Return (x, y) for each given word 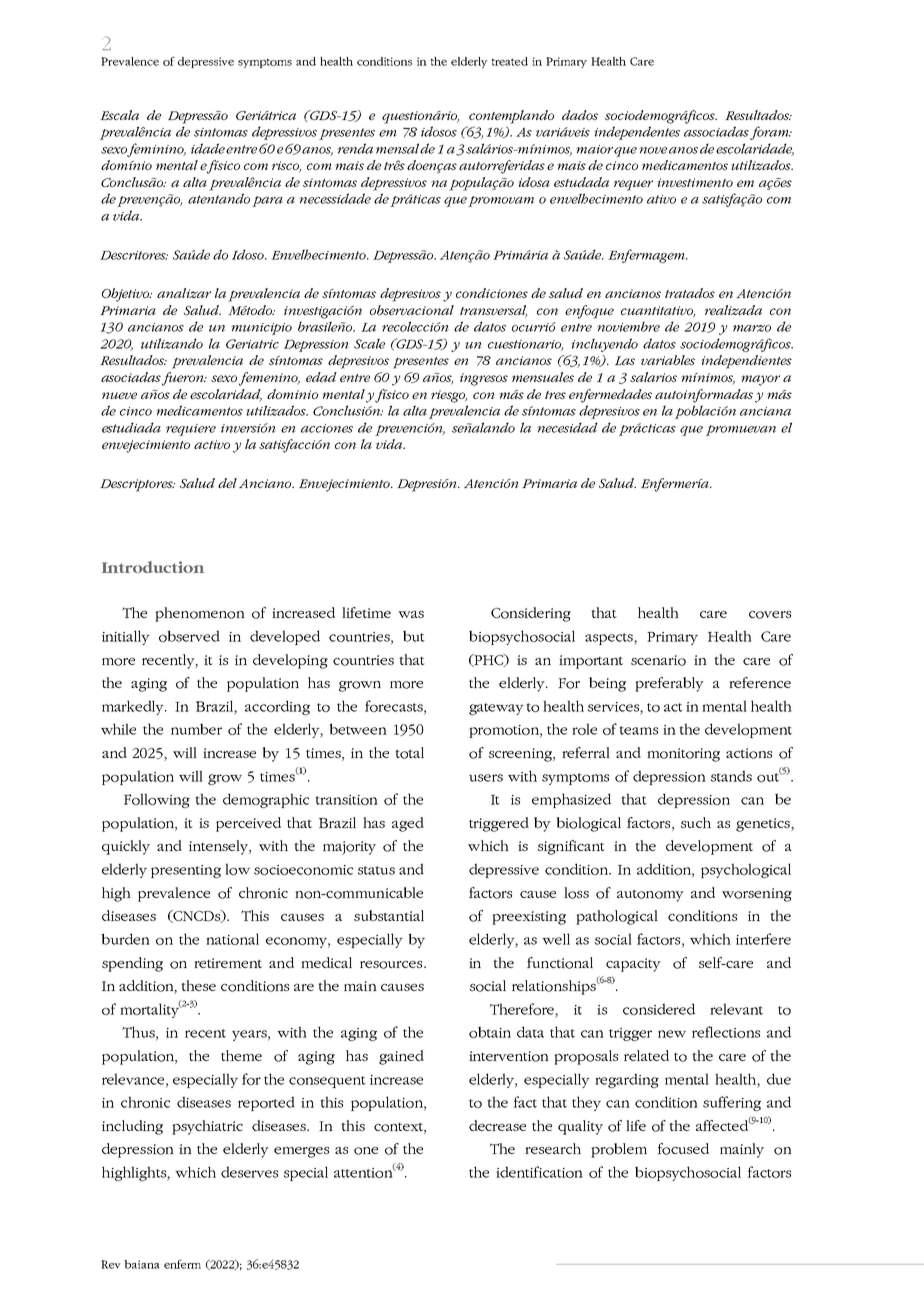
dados (580, 115)
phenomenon (200, 614)
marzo (752, 328)
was (411, 614)
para (267, 201)
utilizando (172, 343)
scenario (658, 660)
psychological (746, 870)
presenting (186, 871)
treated (509, 61)
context (399, 1128)
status (376, 870)
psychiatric (207, 1127)
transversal (493, 311)
